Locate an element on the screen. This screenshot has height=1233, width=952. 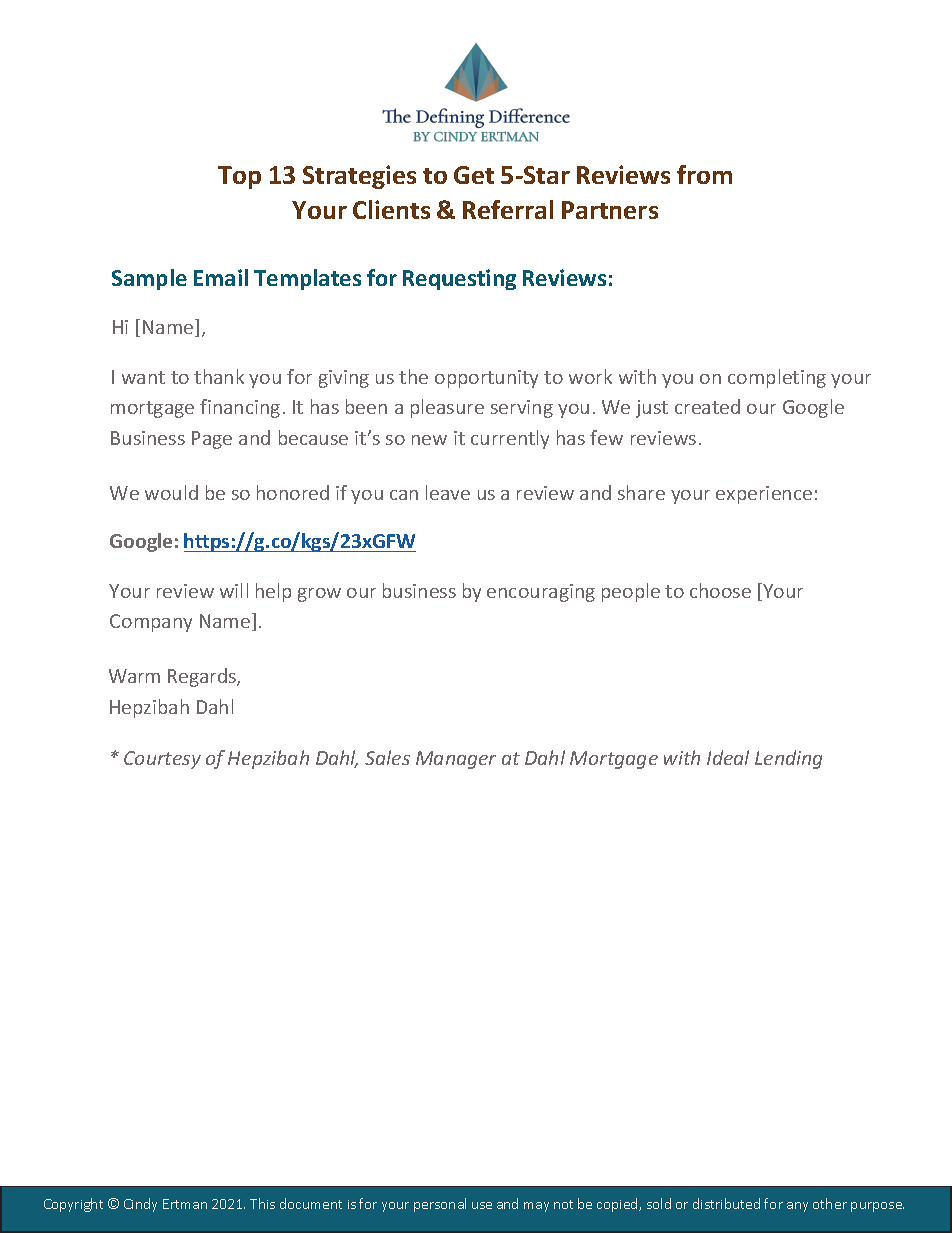
from is located at coordinates (704, 174).
